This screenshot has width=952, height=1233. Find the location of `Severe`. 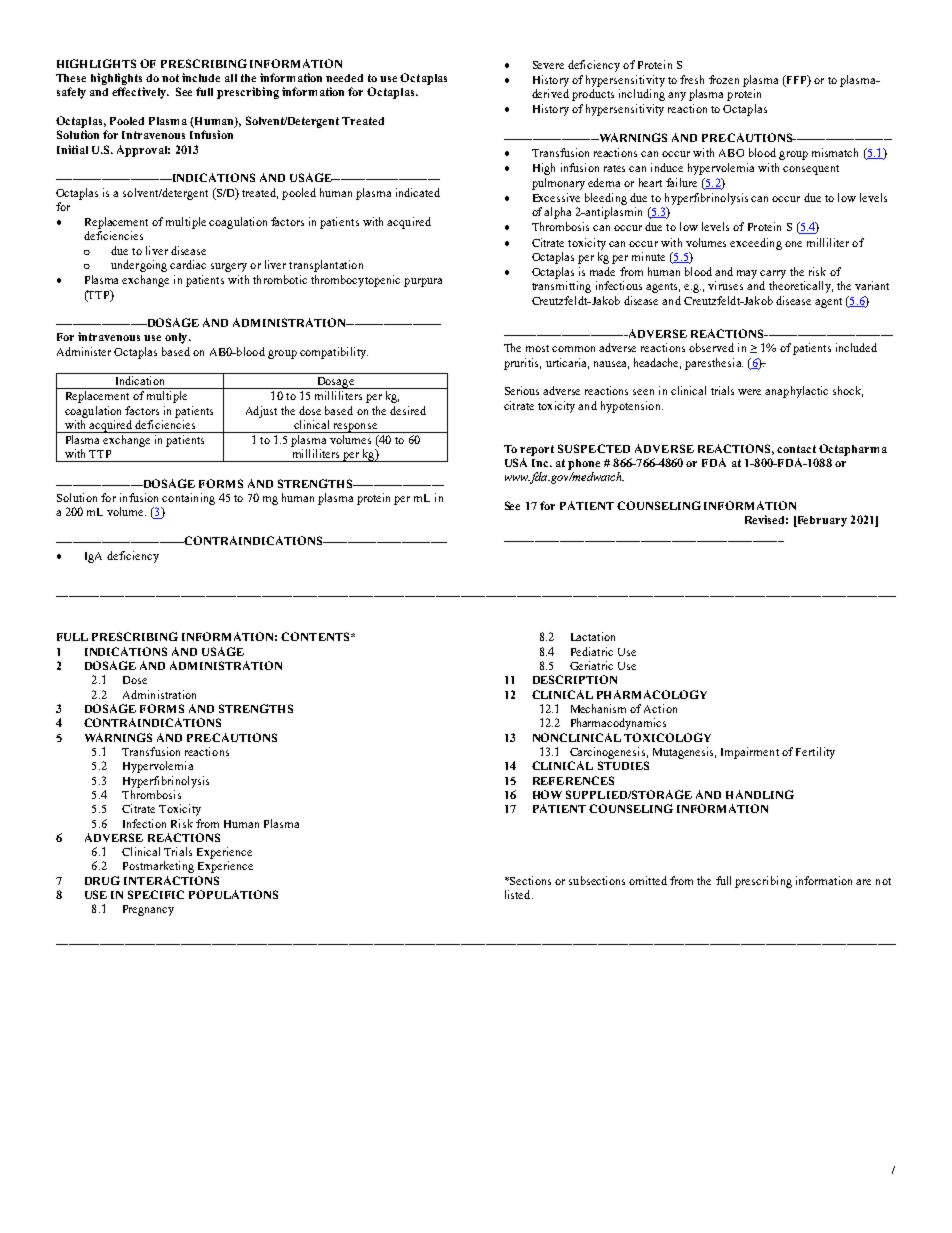

Severe is located at coordinates (548, 65).
